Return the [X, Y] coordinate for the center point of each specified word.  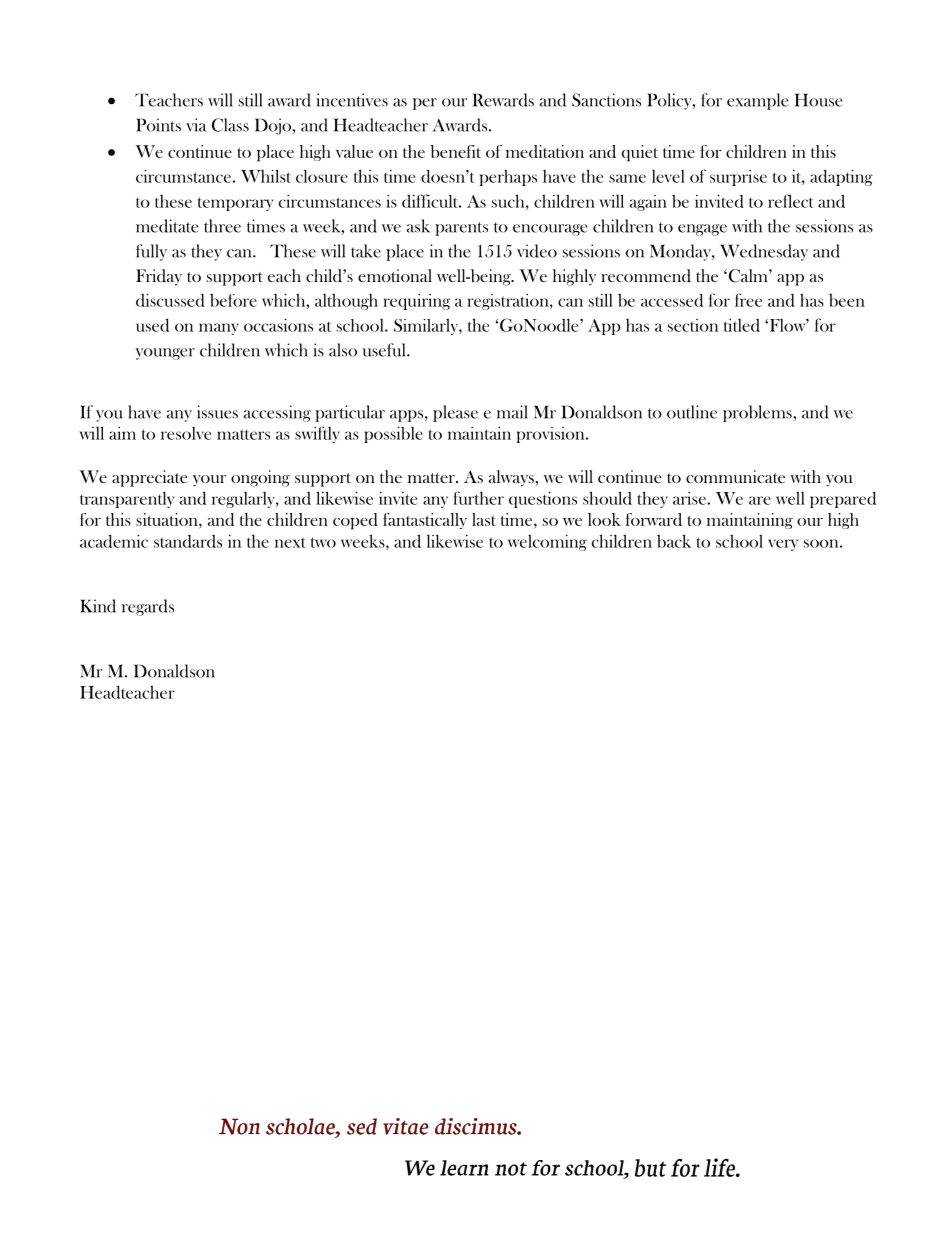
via [196, 125]
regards [148, 607]
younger [165, 354]
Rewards [503, 100]
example [757, 101]
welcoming [547, 543]
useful [385, 350]
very [783, 545]
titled [742, 325]
